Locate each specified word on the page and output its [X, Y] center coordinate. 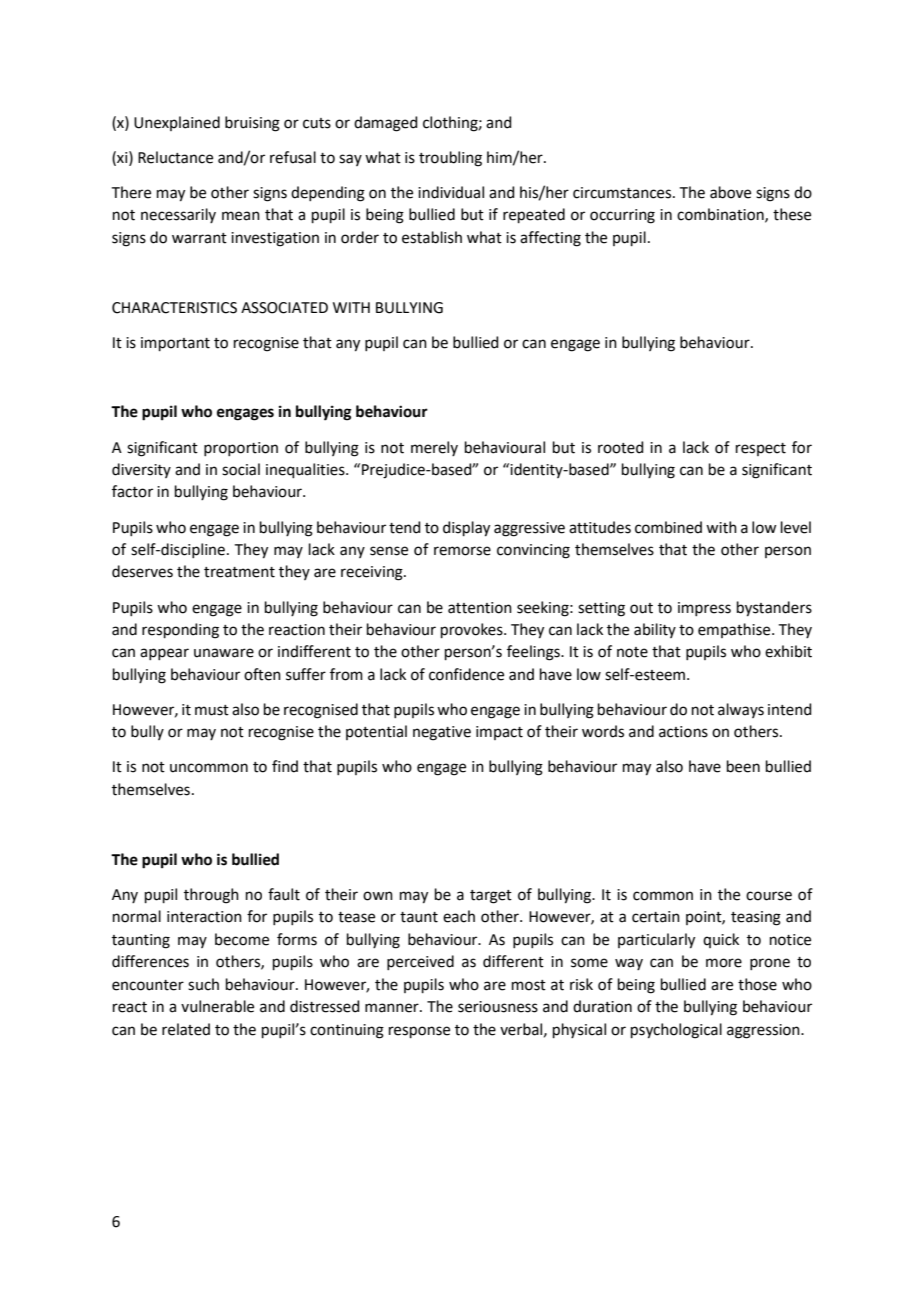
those [757, 984]
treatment [239, 572]
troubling [450, 159]
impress [704, 609]
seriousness [498, 1007]
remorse [462, 551]
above [730, 192]
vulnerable [217, 1006]
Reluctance [175, 157]
